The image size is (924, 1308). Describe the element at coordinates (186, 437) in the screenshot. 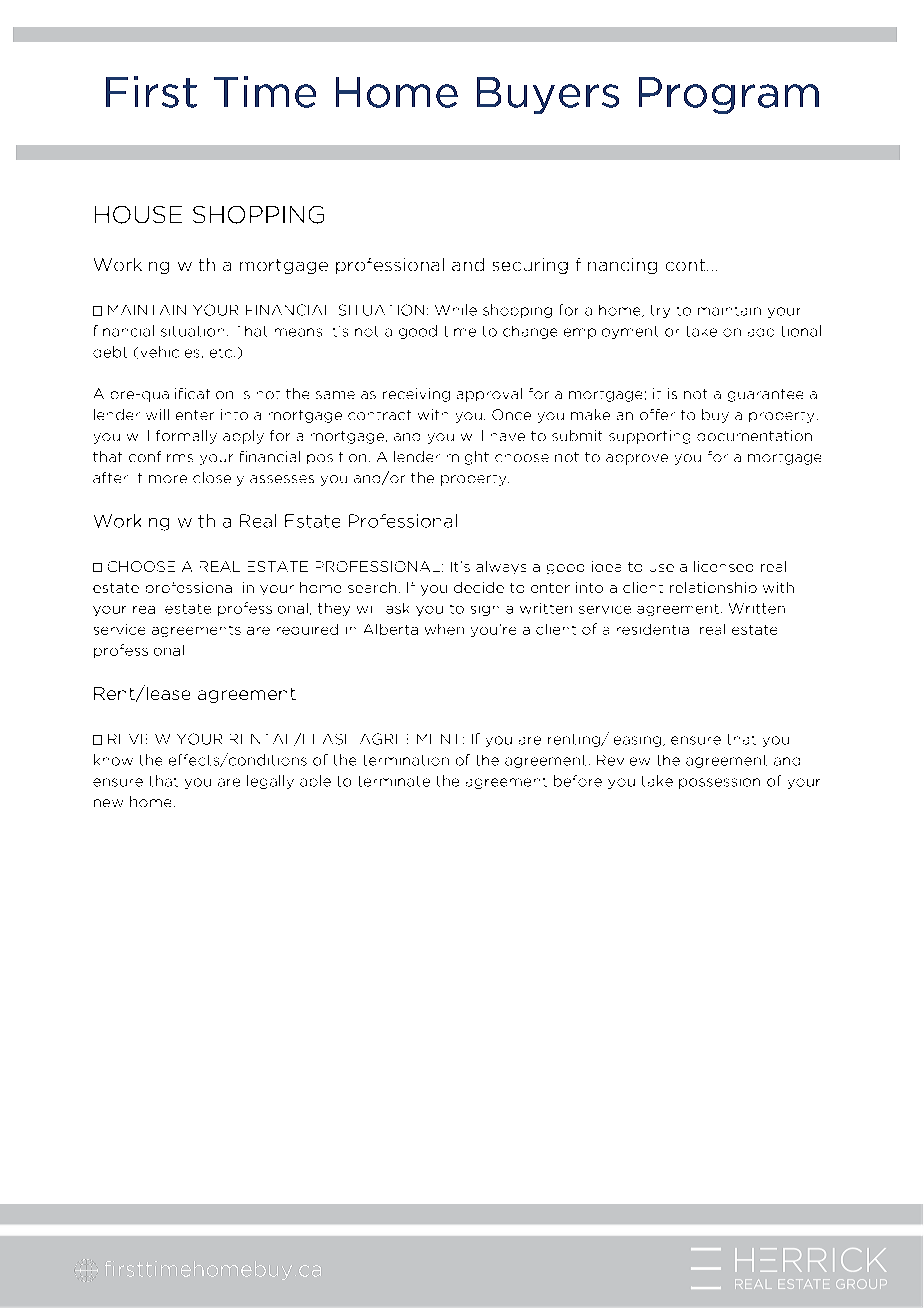

I see `formally` at that location.
